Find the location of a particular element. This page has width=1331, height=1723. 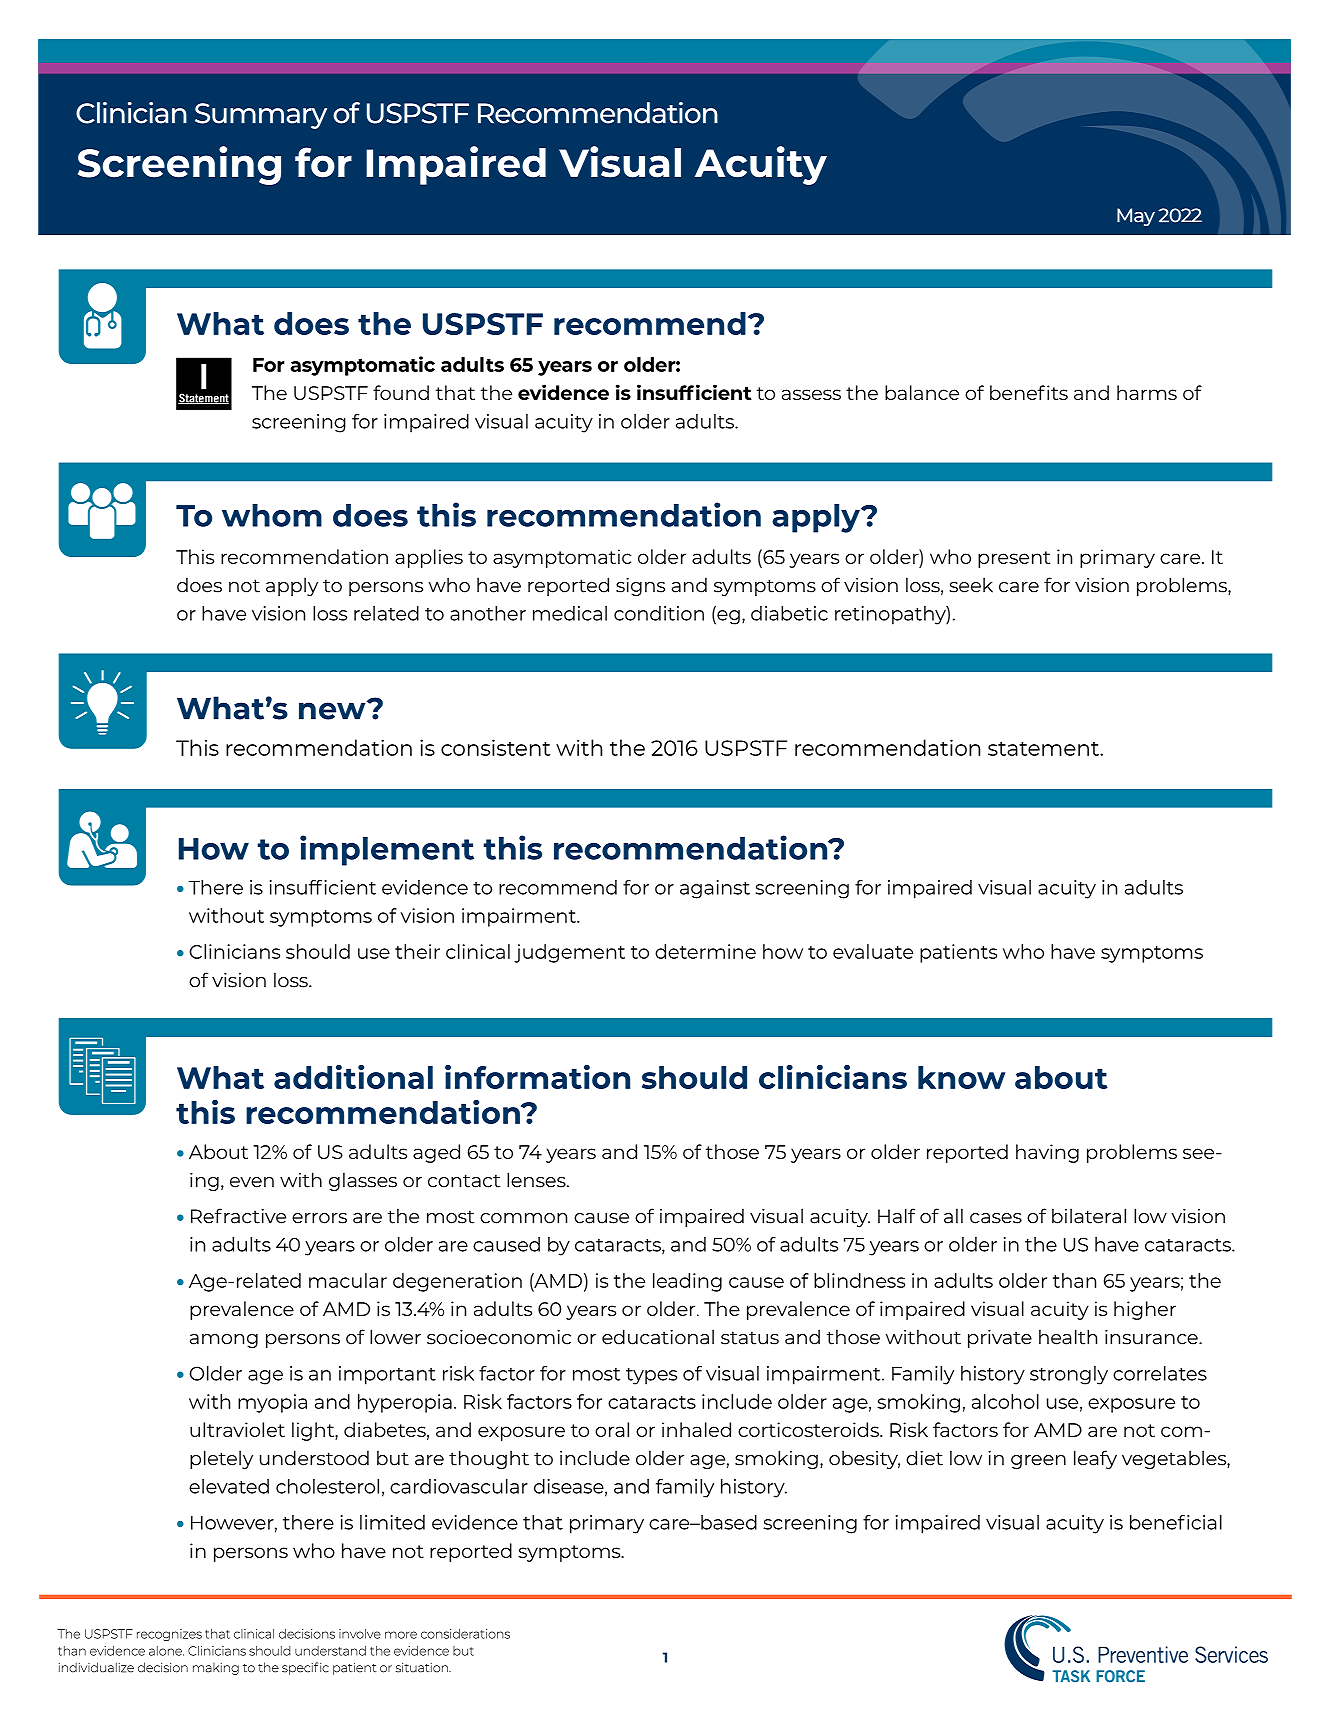

Refractive is located at coordinates (238, 1216).
